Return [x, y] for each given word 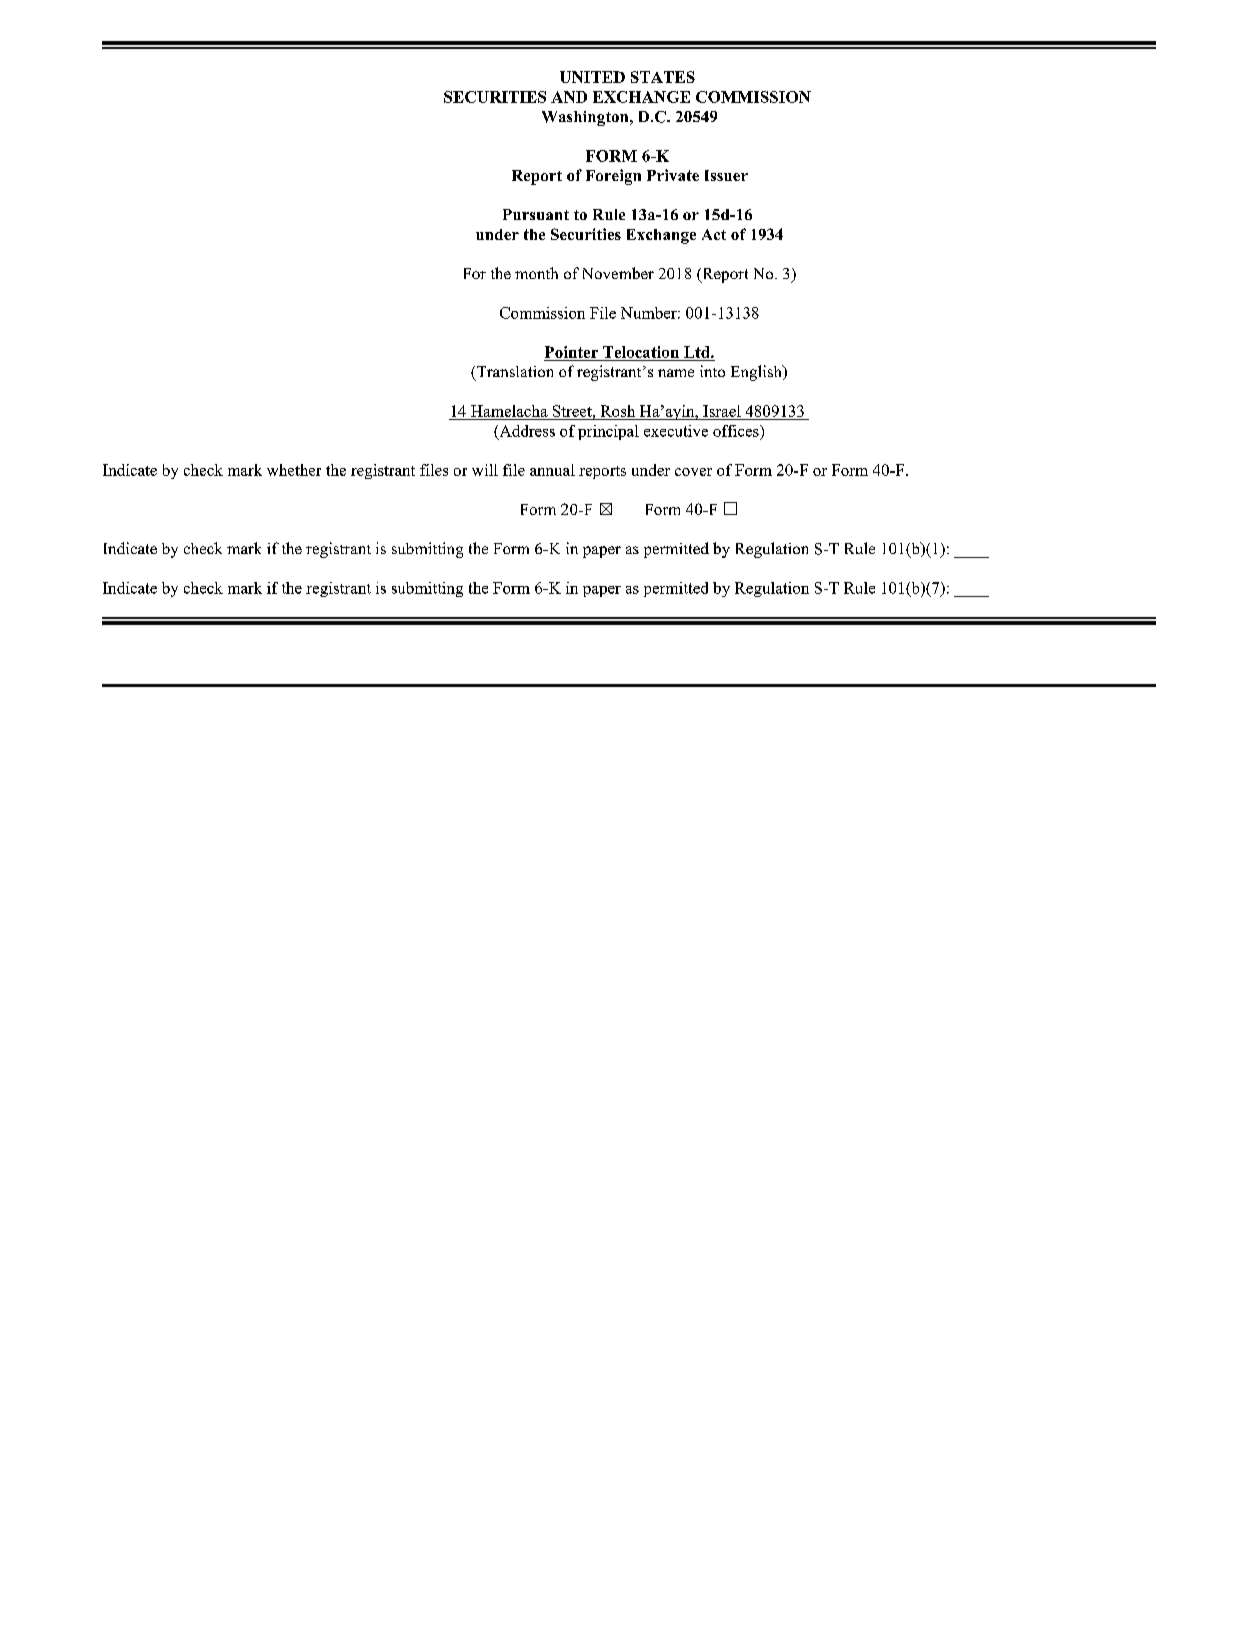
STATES [663, 77]
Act [714, 234]
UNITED [592, 77]
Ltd [698, 352]
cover [693, 472]
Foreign [613, 177]
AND [569, 97]
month [536, 273]
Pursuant [536, 214]
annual [552, 470]
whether [294, 470]
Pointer [571, 352]
